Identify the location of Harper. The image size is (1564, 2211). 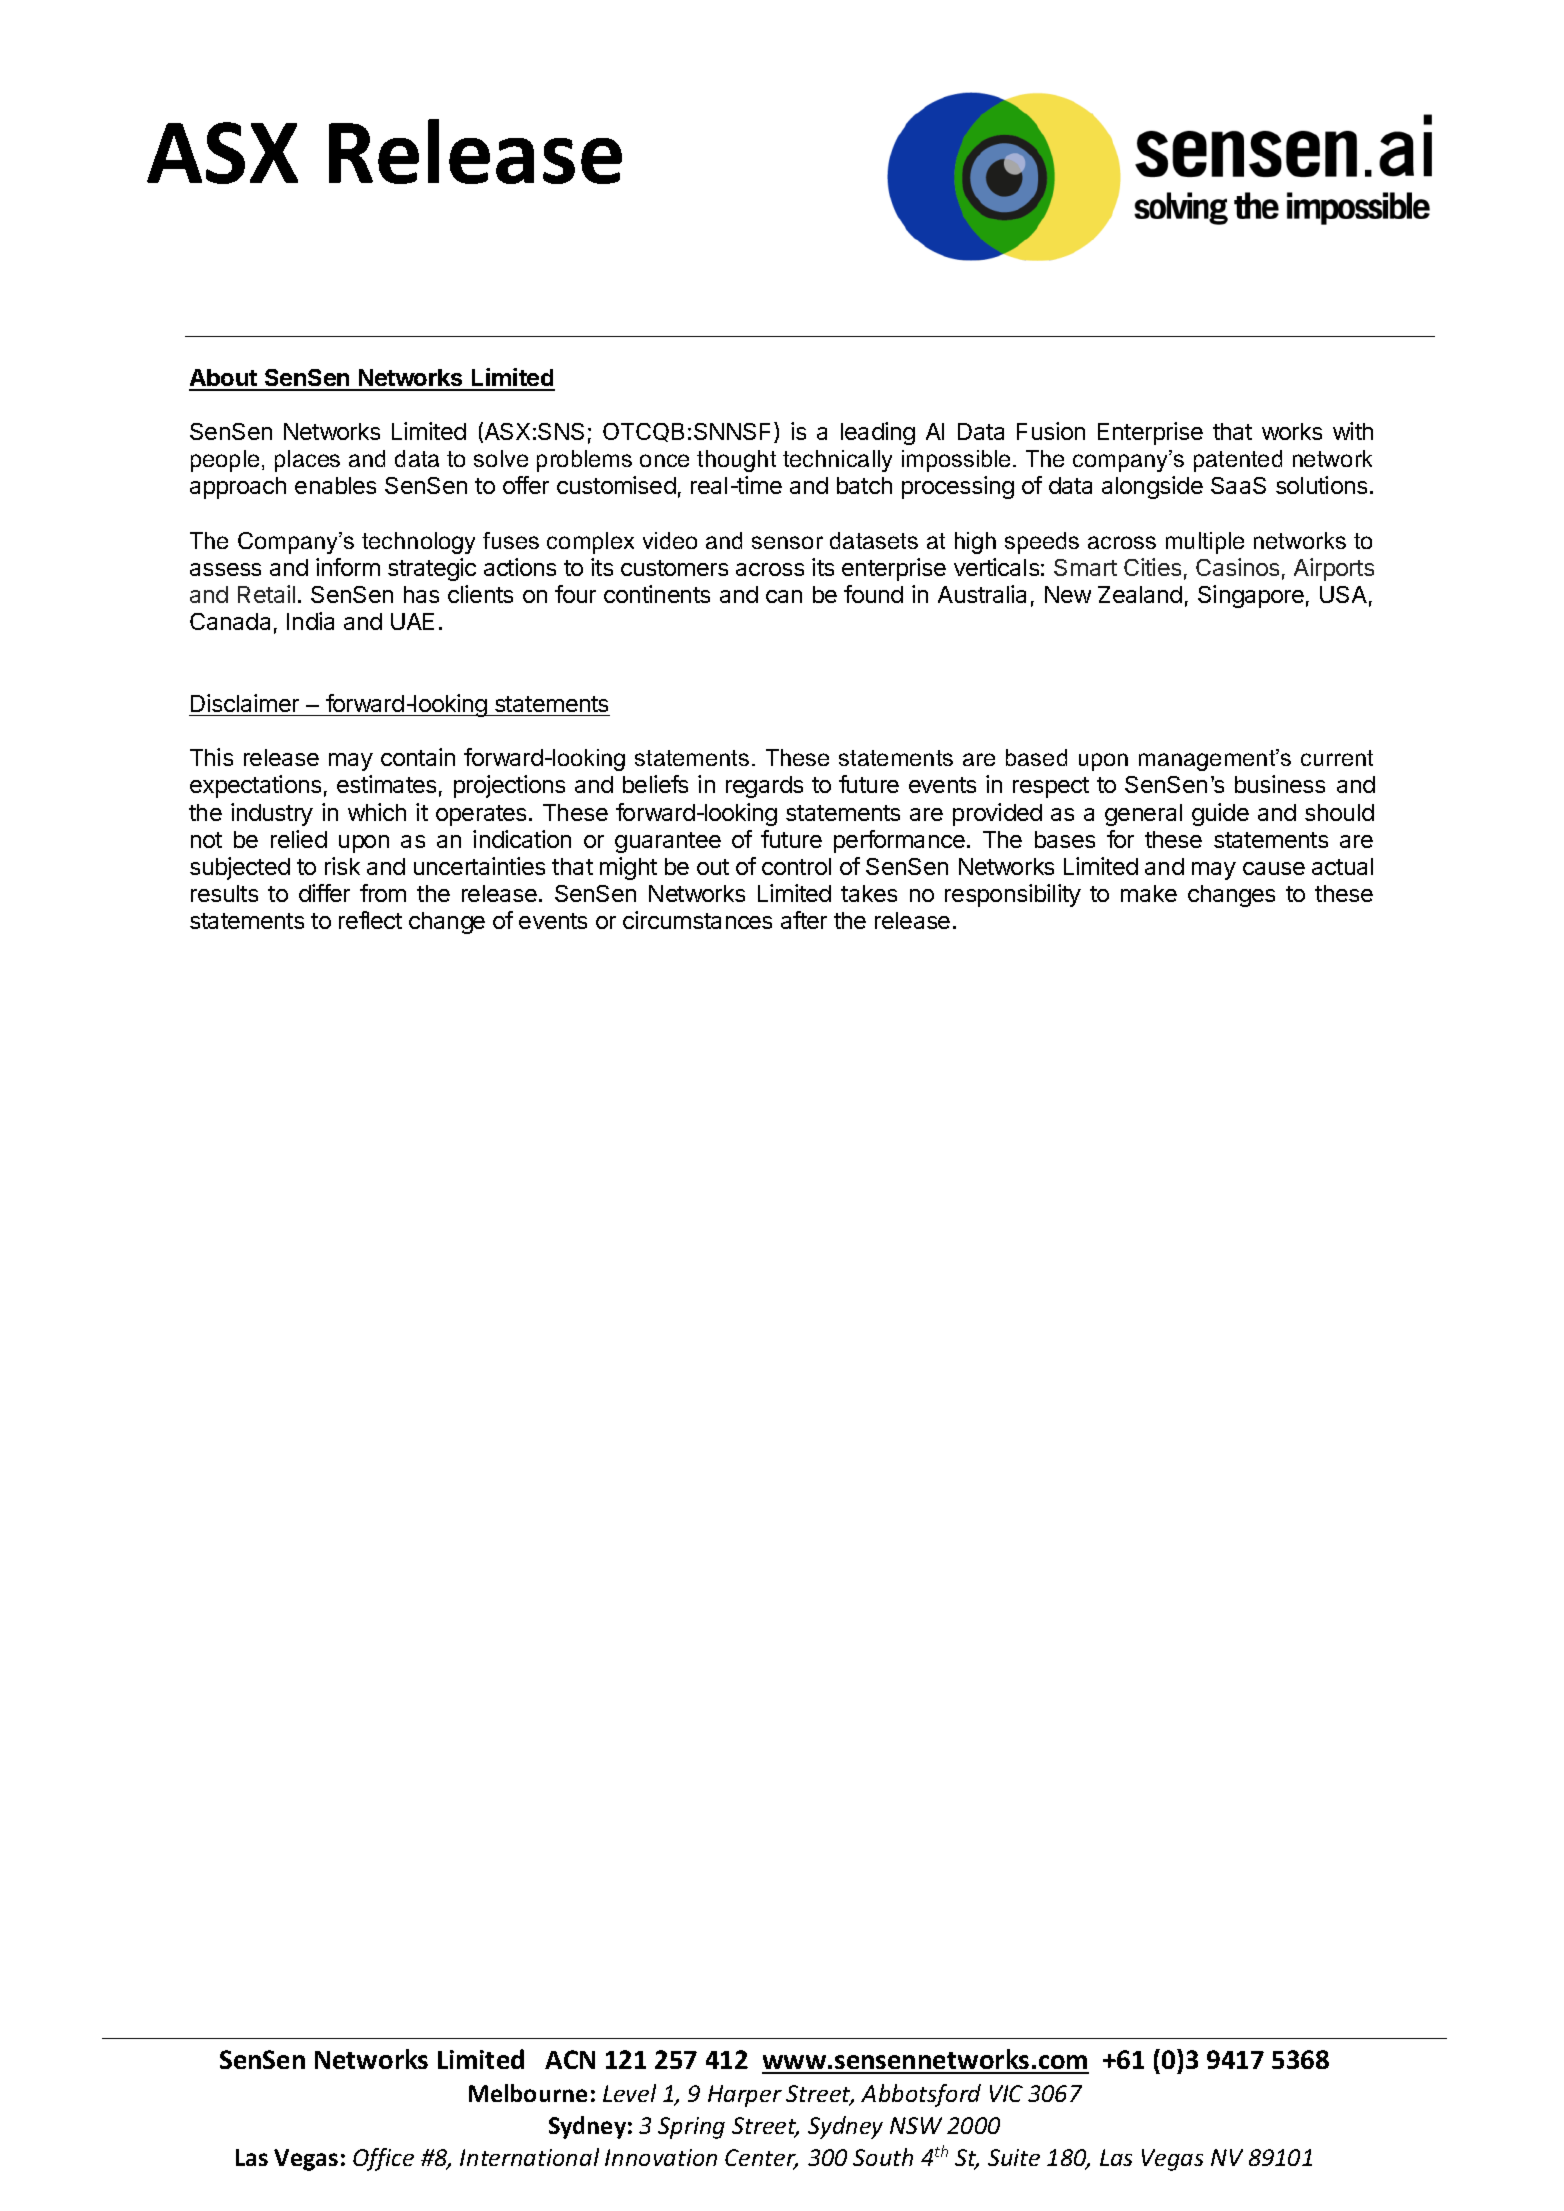
(745, 2096).
